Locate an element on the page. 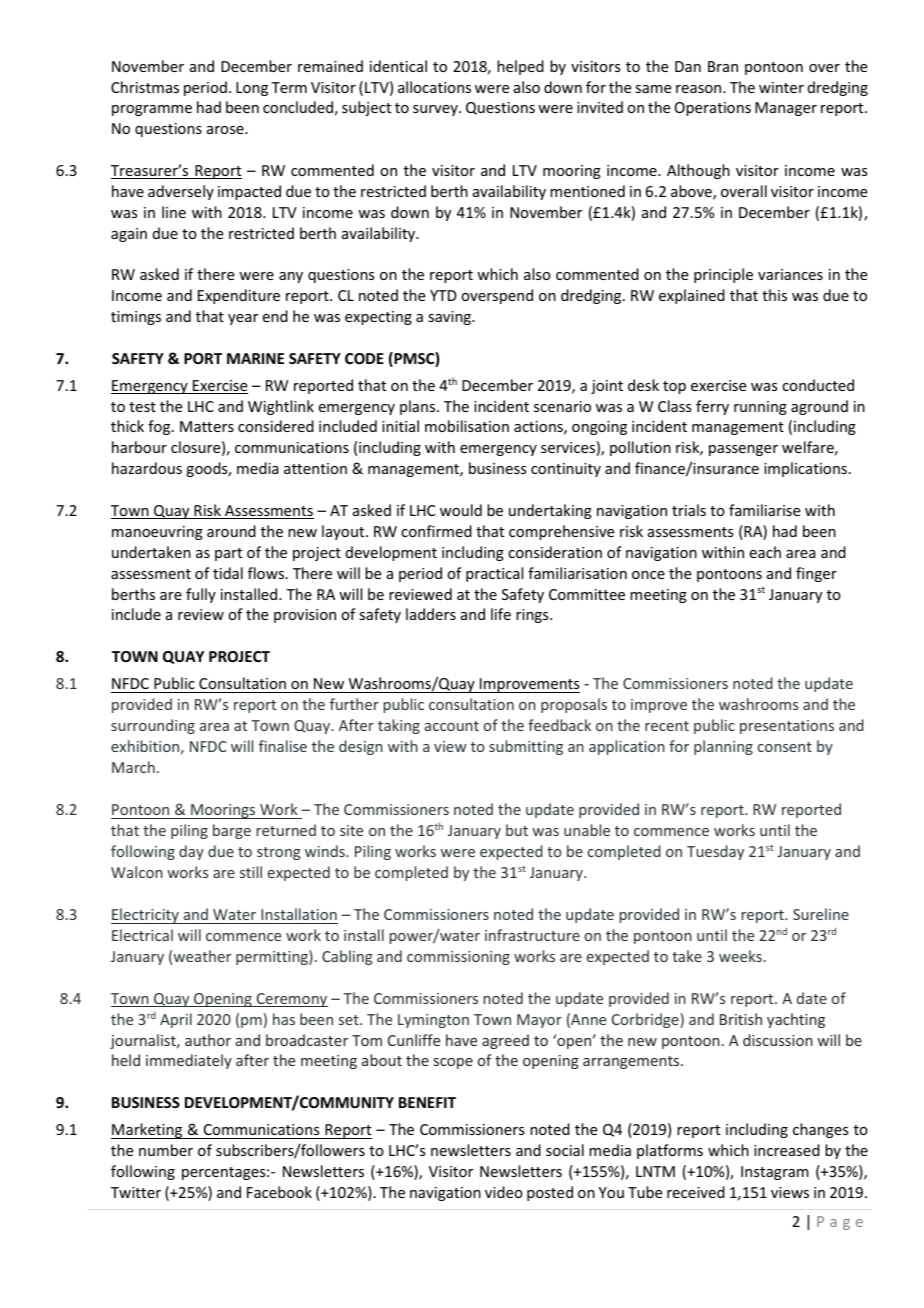 This page has height=1308, width=924. Long is located at coordinates (252, 89).
